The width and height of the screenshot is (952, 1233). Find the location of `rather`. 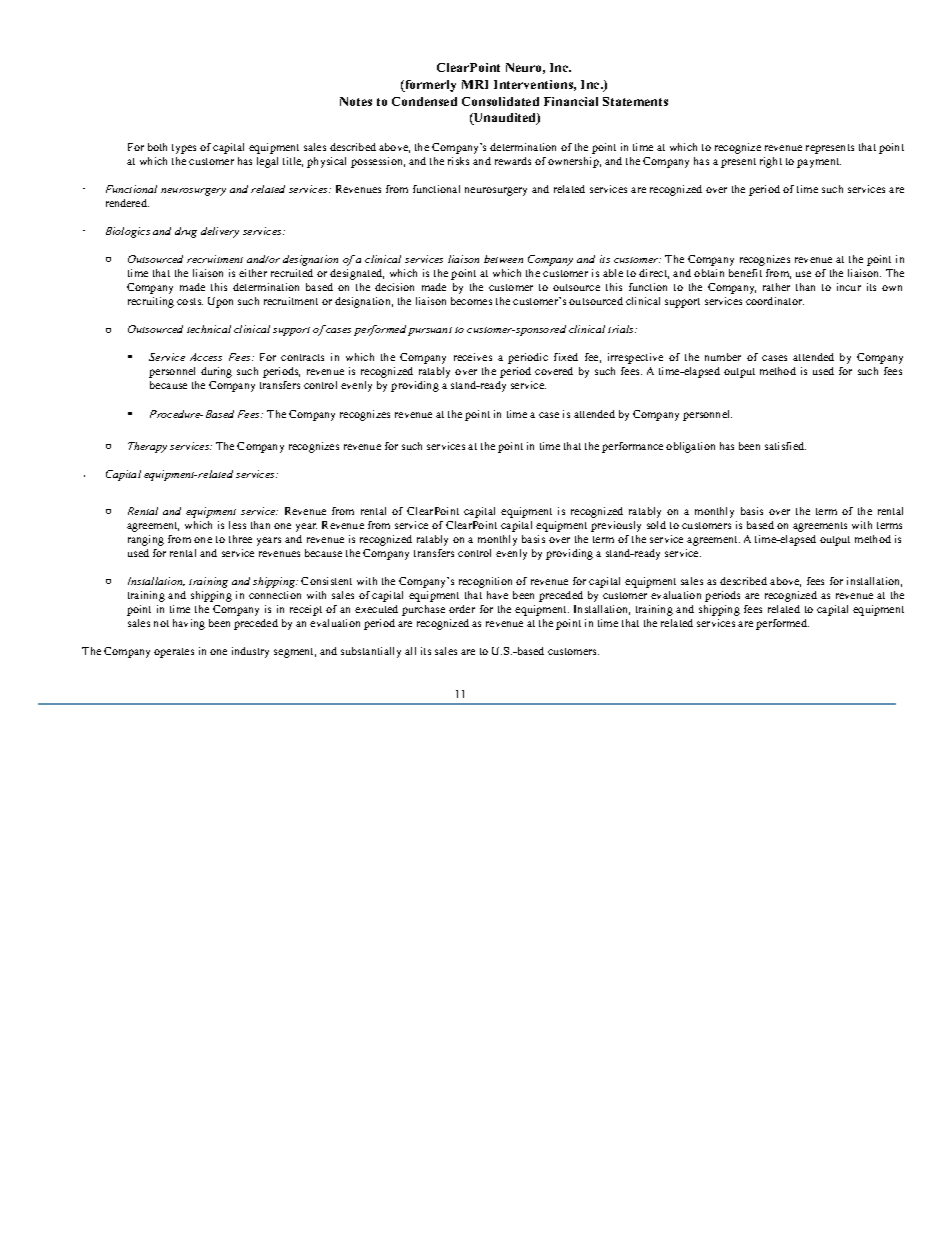

rather is located at coordinates (776, 287).
